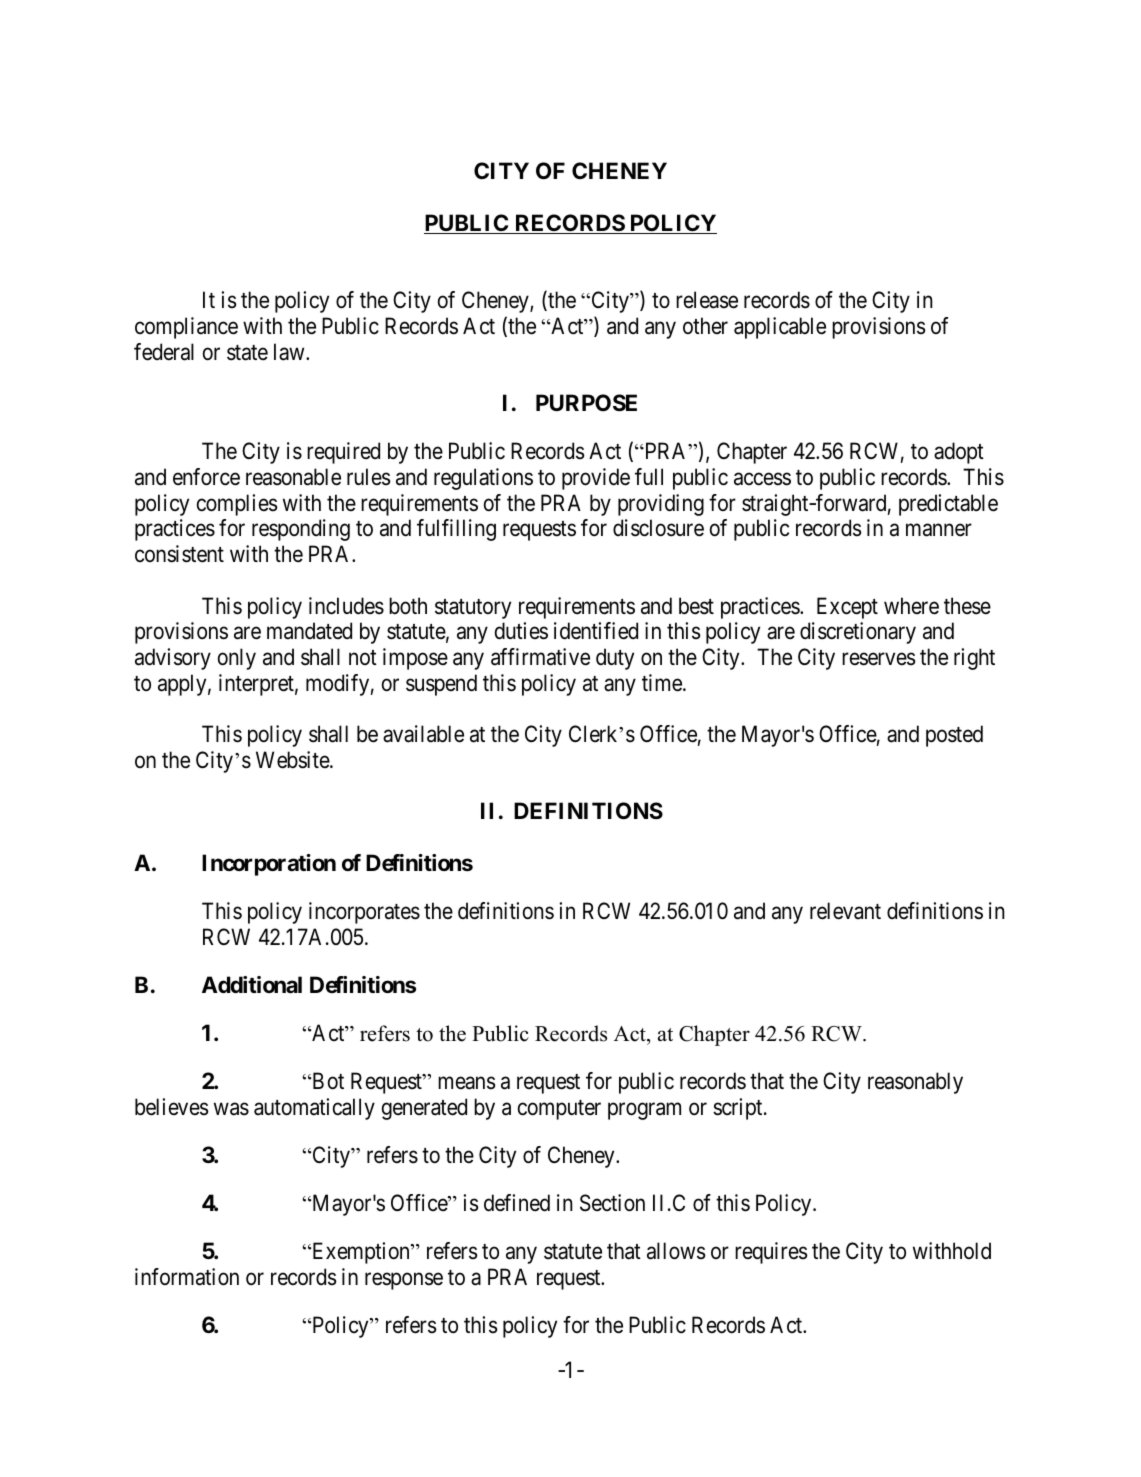 This image has height=1477, width=1141. Describe the element at coordinates (612, 1203) in the image. I see `Section` at that location.
